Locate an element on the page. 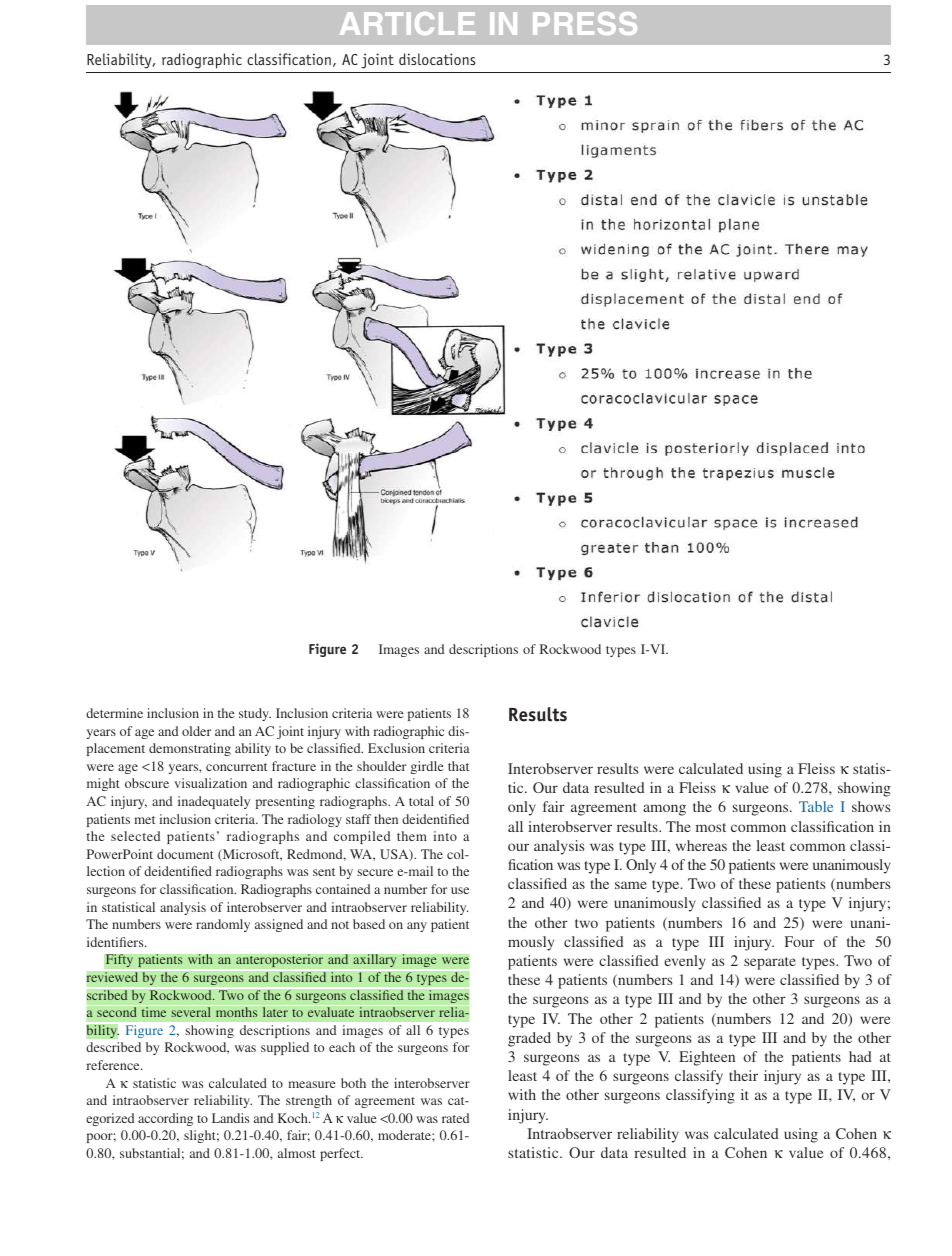 Image resolution: width=952 pixels, height=1256 pixels. study is located at coordinates (255, 714).
